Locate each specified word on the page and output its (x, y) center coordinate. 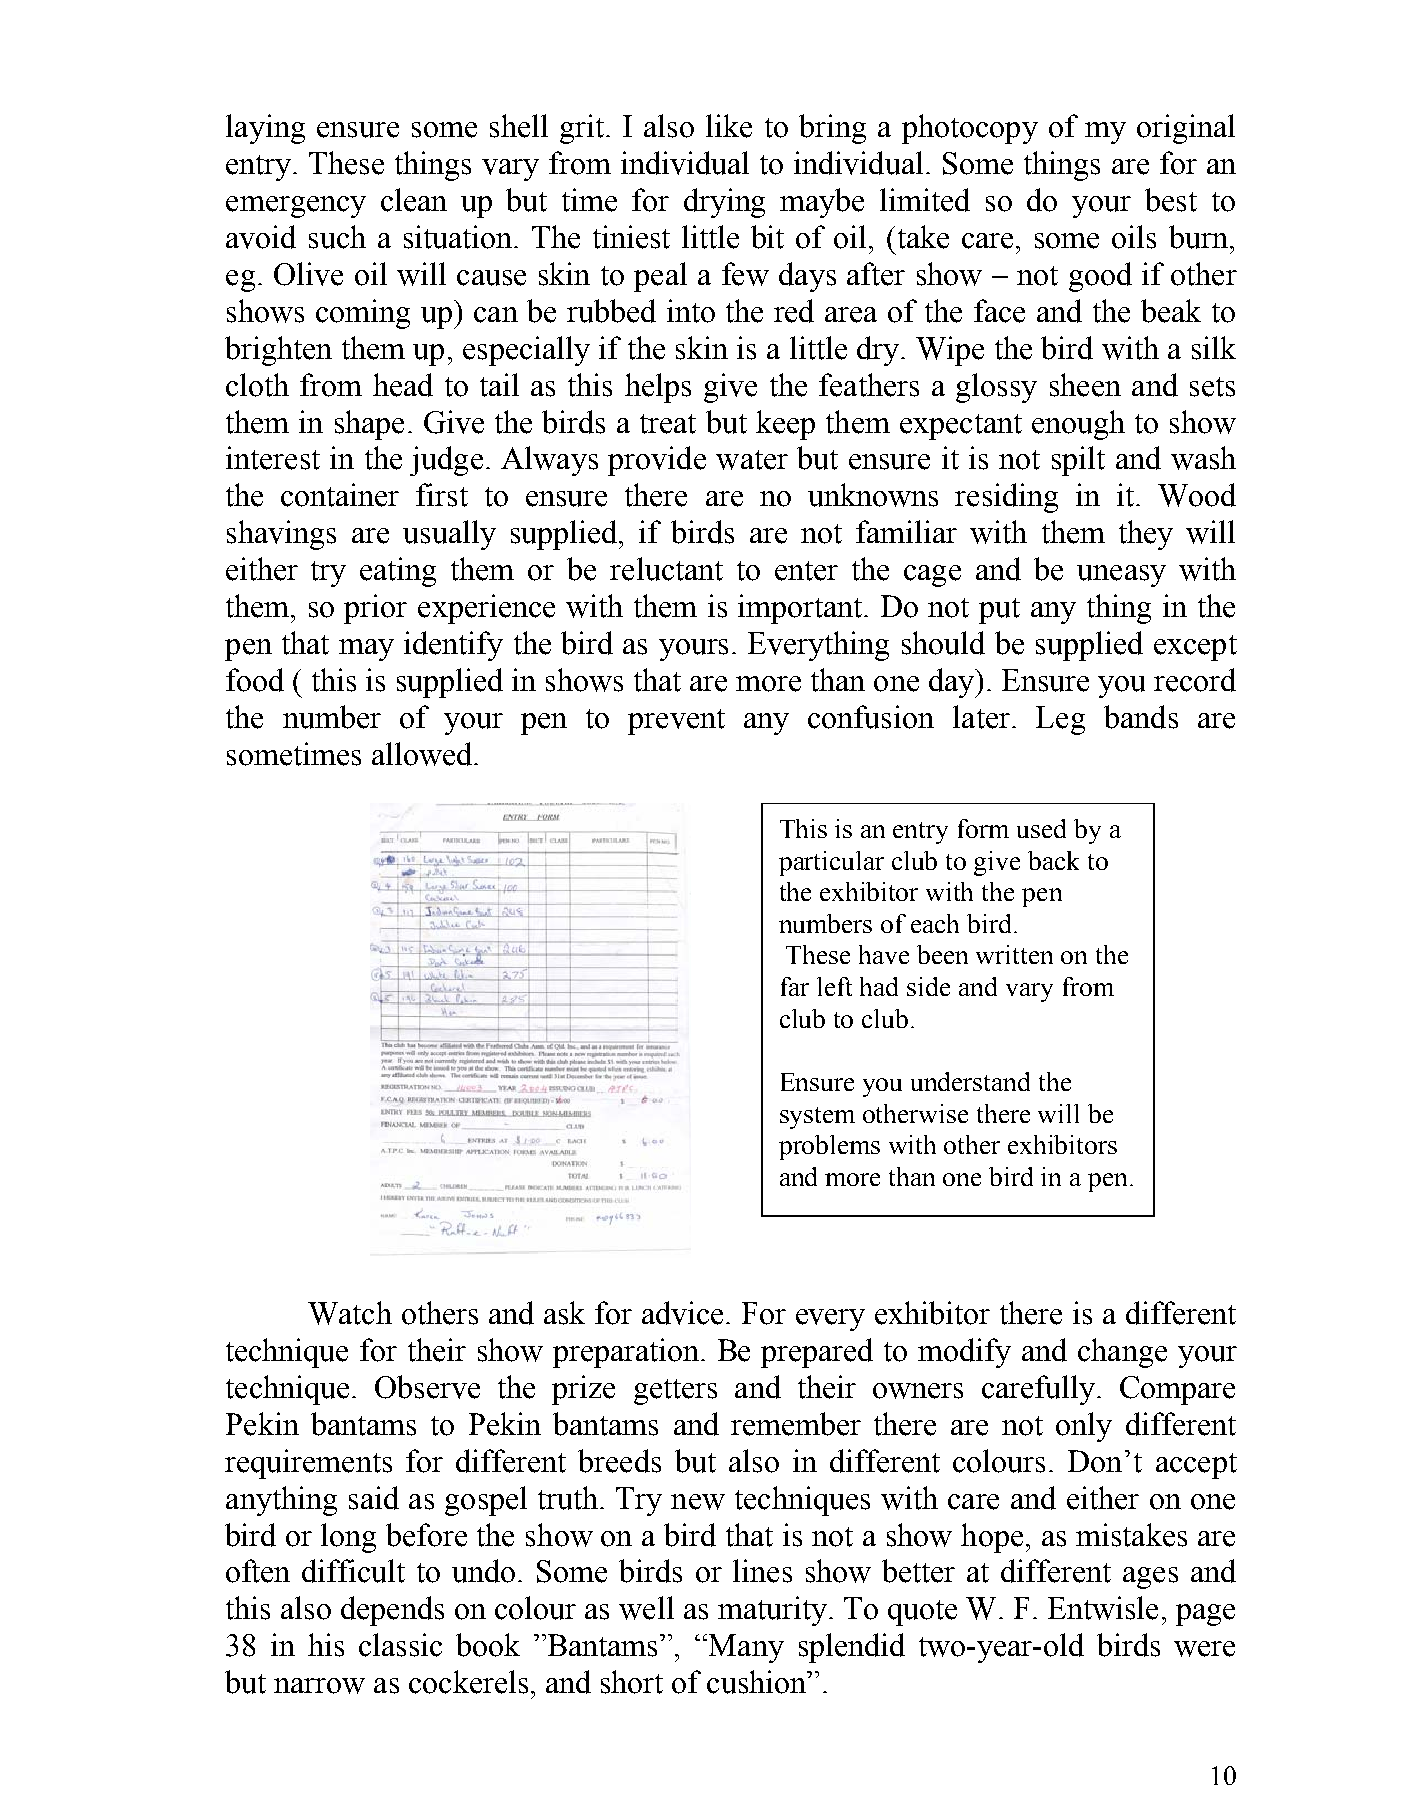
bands (1141, 717)
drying (724, 203)
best (1171, 200)
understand (970, 1081)
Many (746, 1648)
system (817, 1118)
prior (375, 609)
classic (400, 1645)
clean (414, 200)
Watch (350, 1313)
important (801, 609)
